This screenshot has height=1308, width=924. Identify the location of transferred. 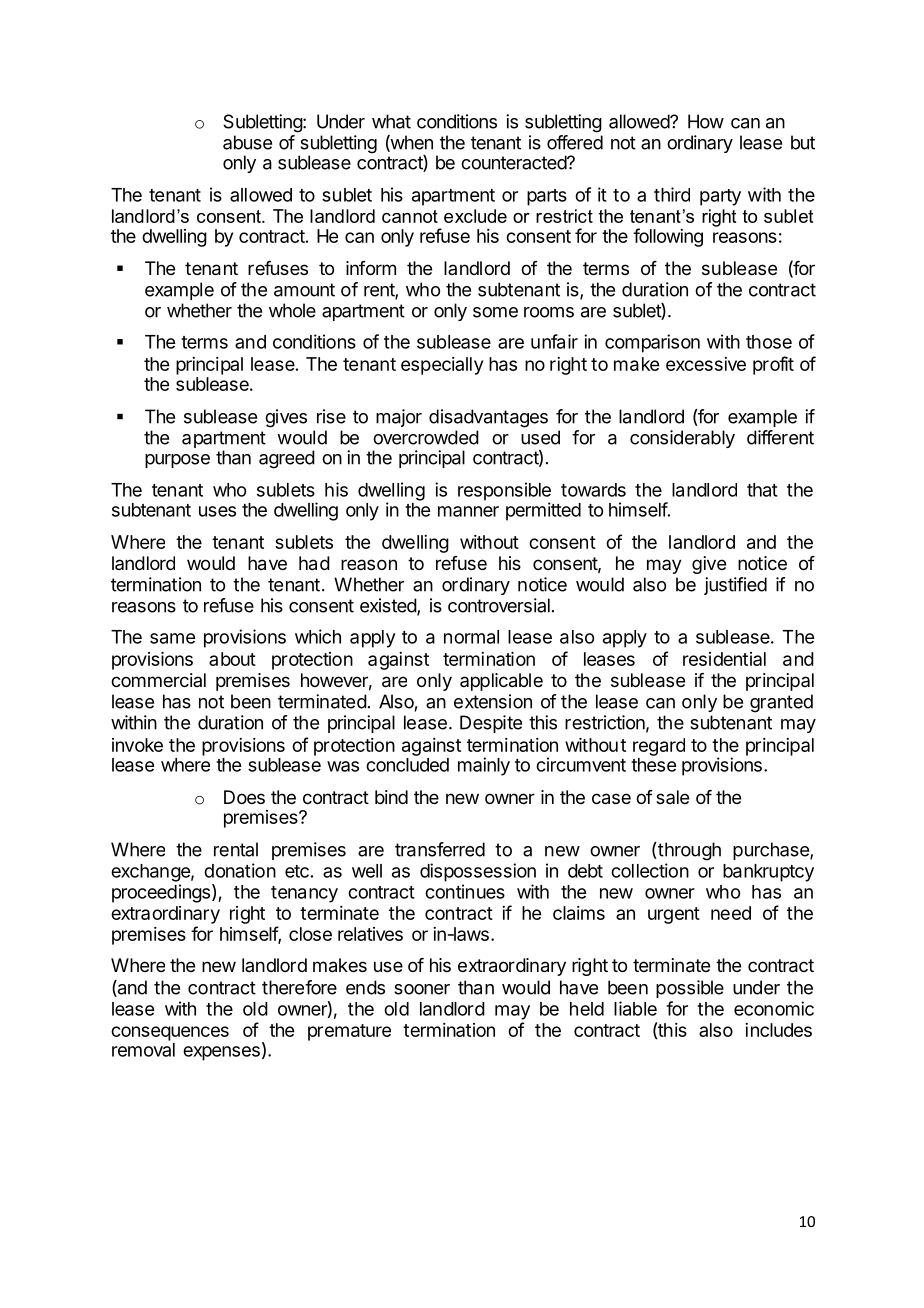
(440, 849).
